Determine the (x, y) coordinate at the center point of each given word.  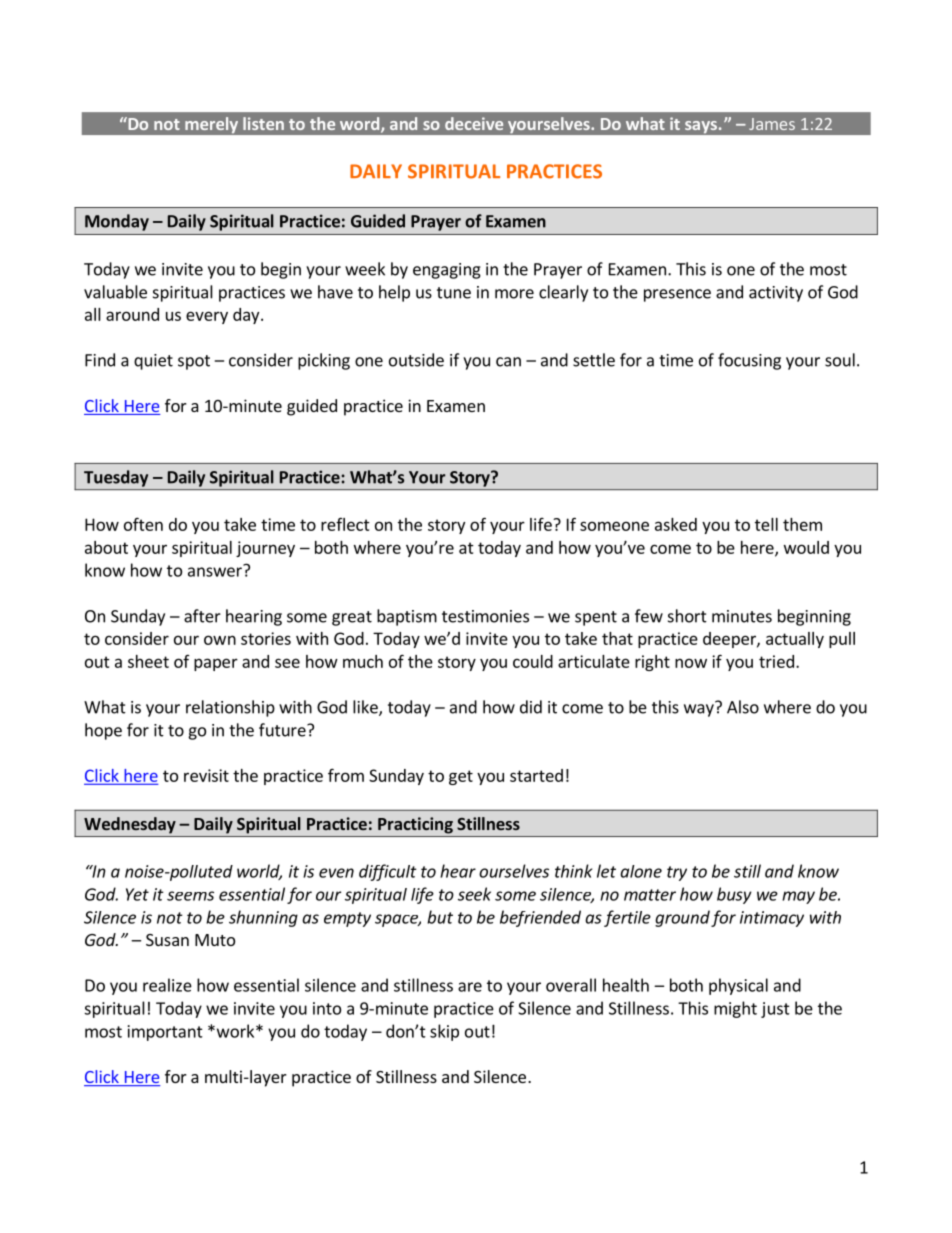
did (531, 707)
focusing (749, 361)
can (508, 362)
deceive (474, 123)
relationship (230, 708)
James (772, 124)
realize (167, 985)
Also (743, 707)
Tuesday (116, 478)
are (470, 987)
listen (263, 123)
